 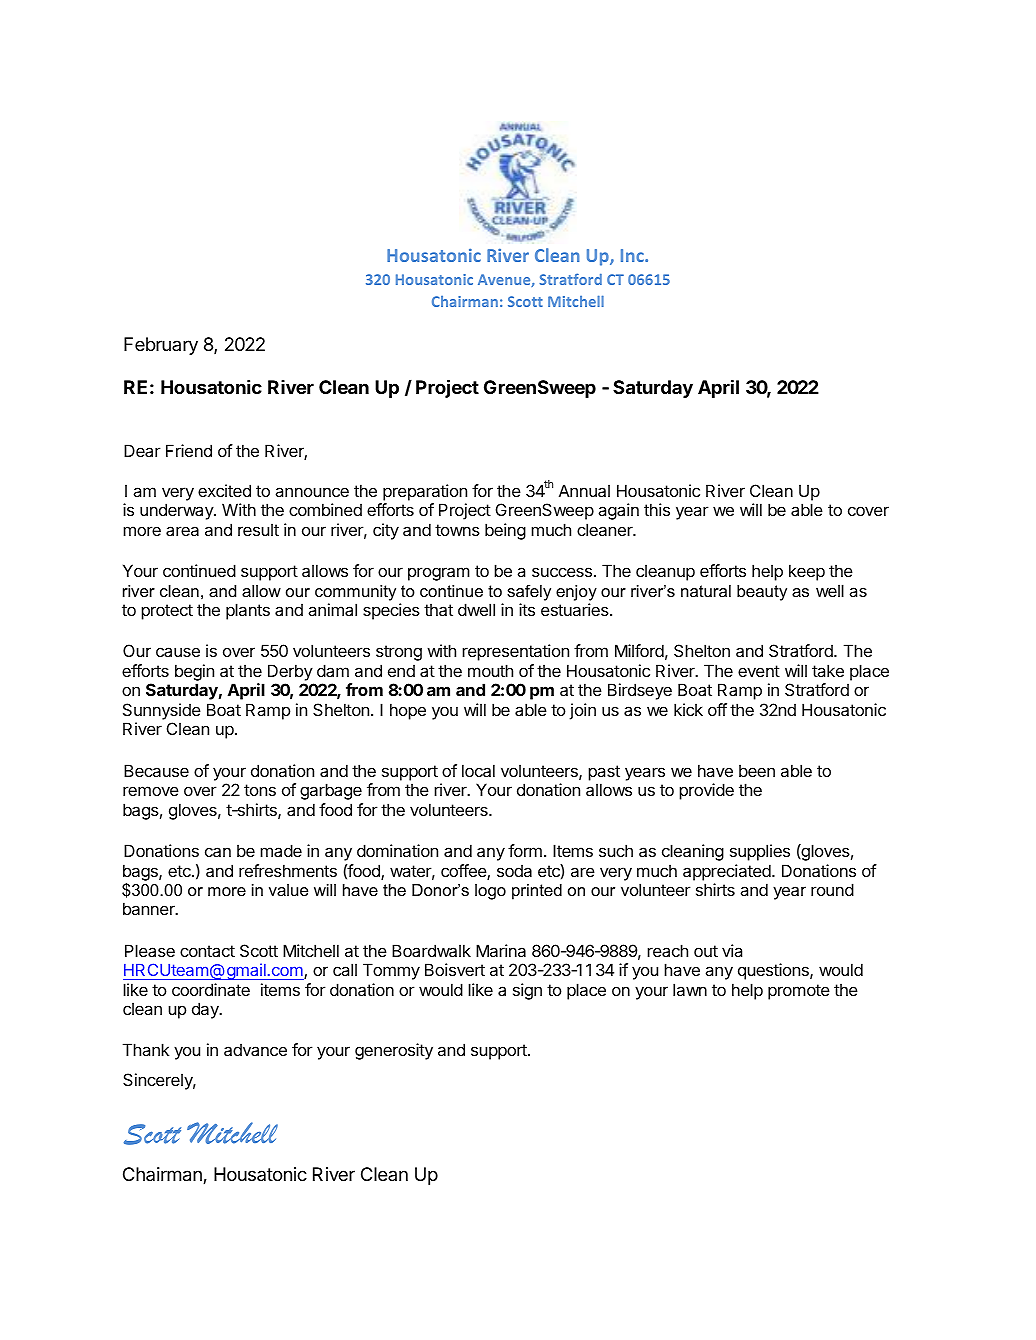 I want to click on beauty, so click(x=762, y=593).
